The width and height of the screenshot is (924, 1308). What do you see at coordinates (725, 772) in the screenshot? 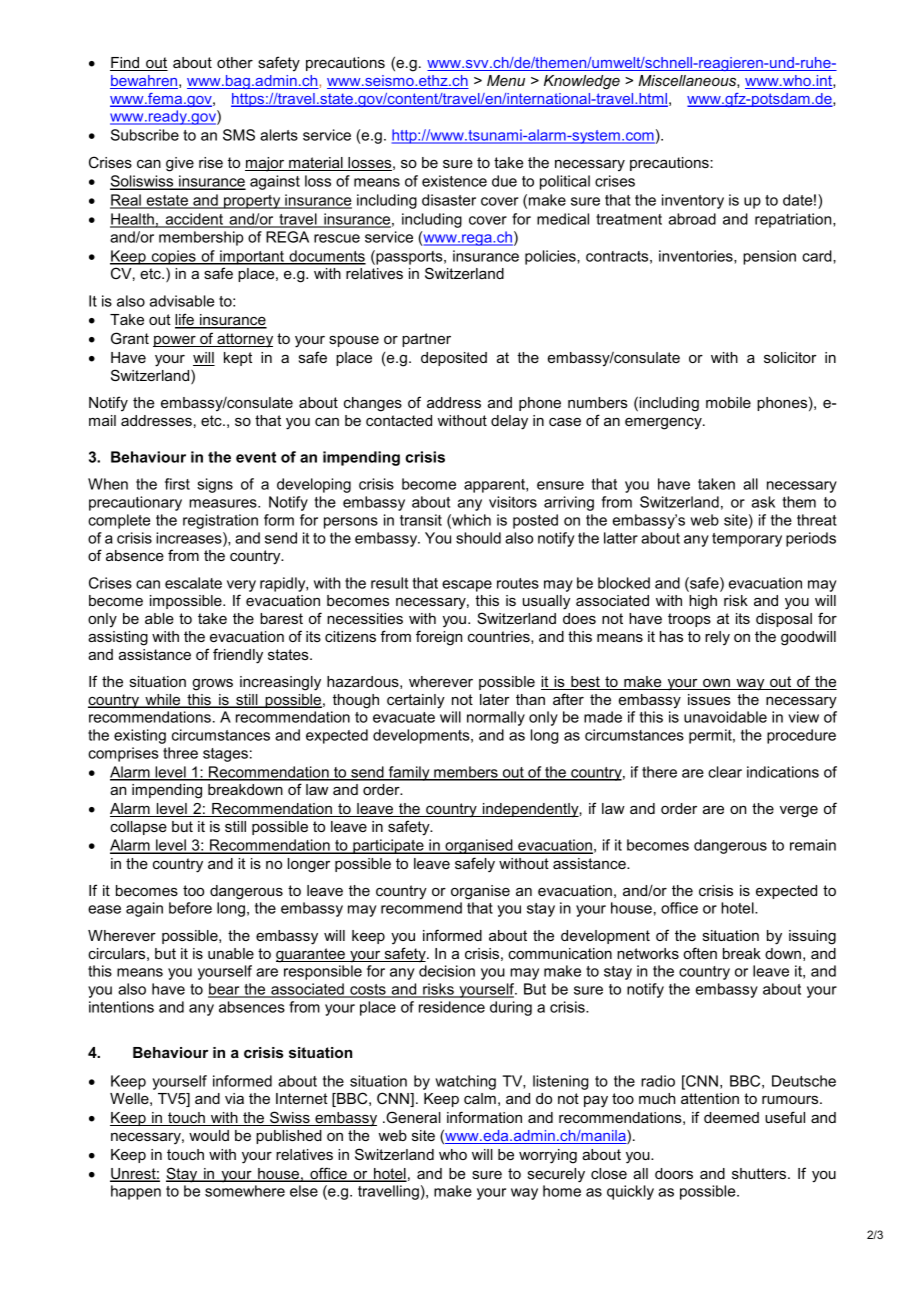
I see `clear` at bounding box center [725, 772].
